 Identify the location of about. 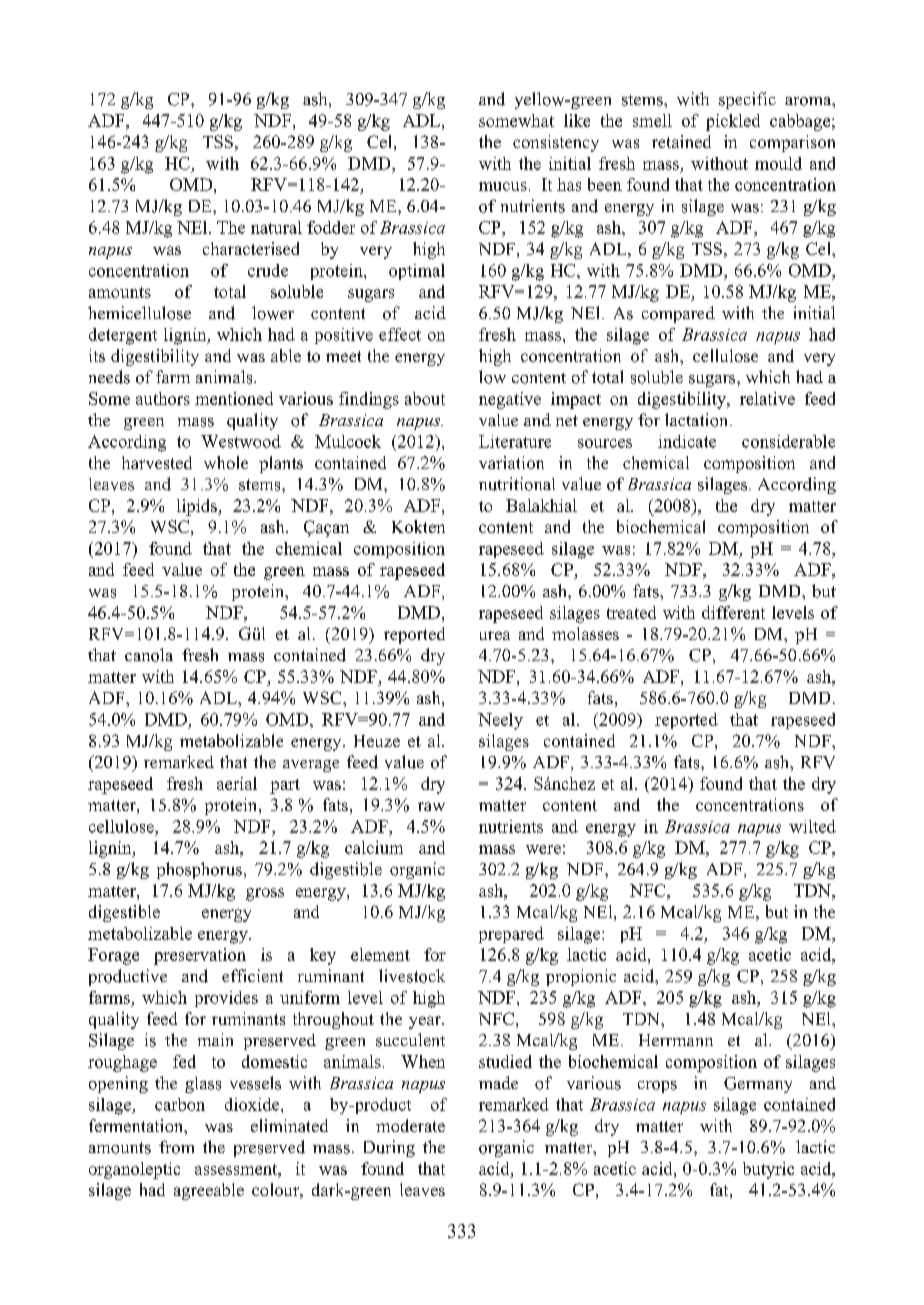
(425, 398).
